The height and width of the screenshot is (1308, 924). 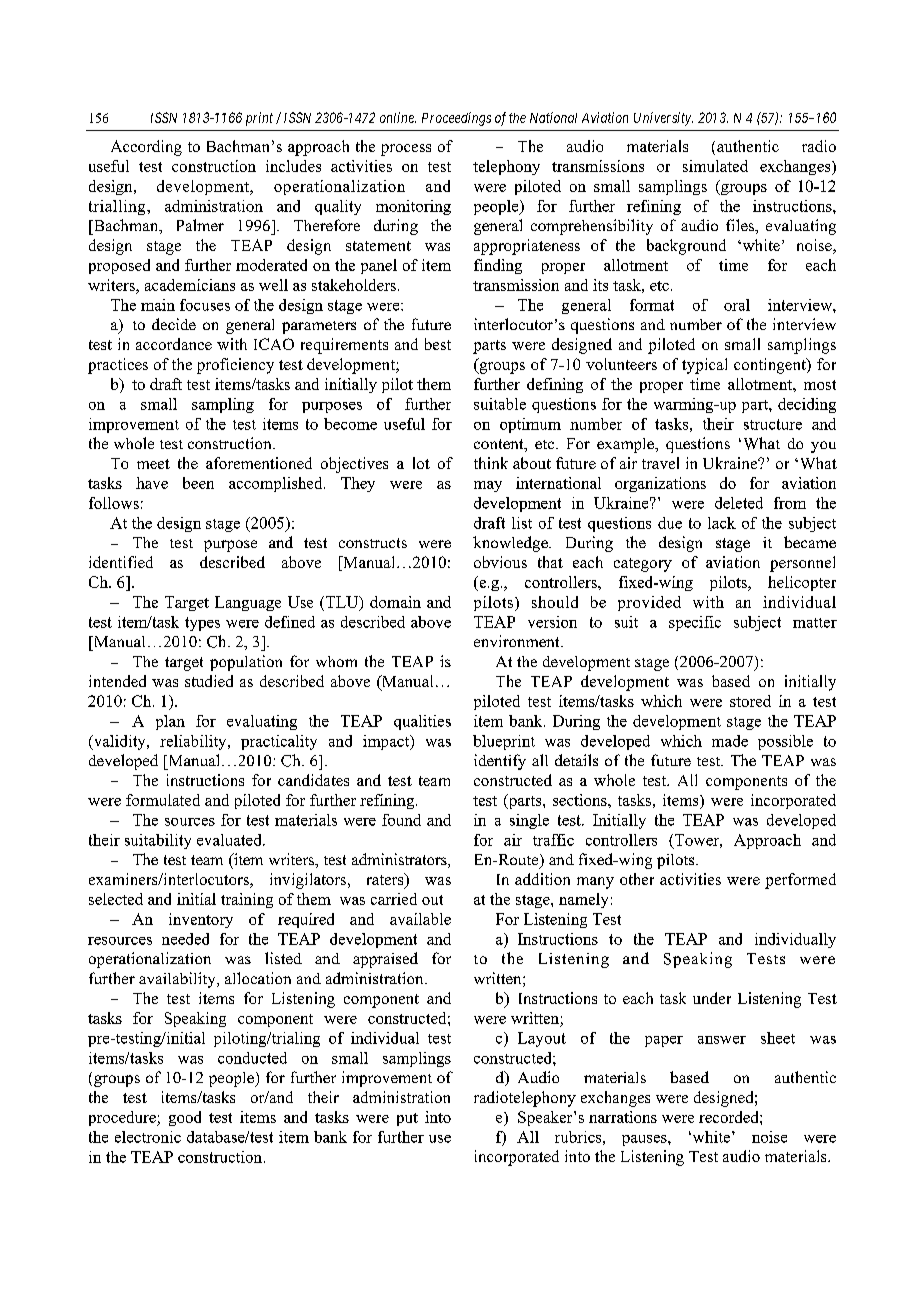 I want to click on typical, so click(x=704, y=366).
